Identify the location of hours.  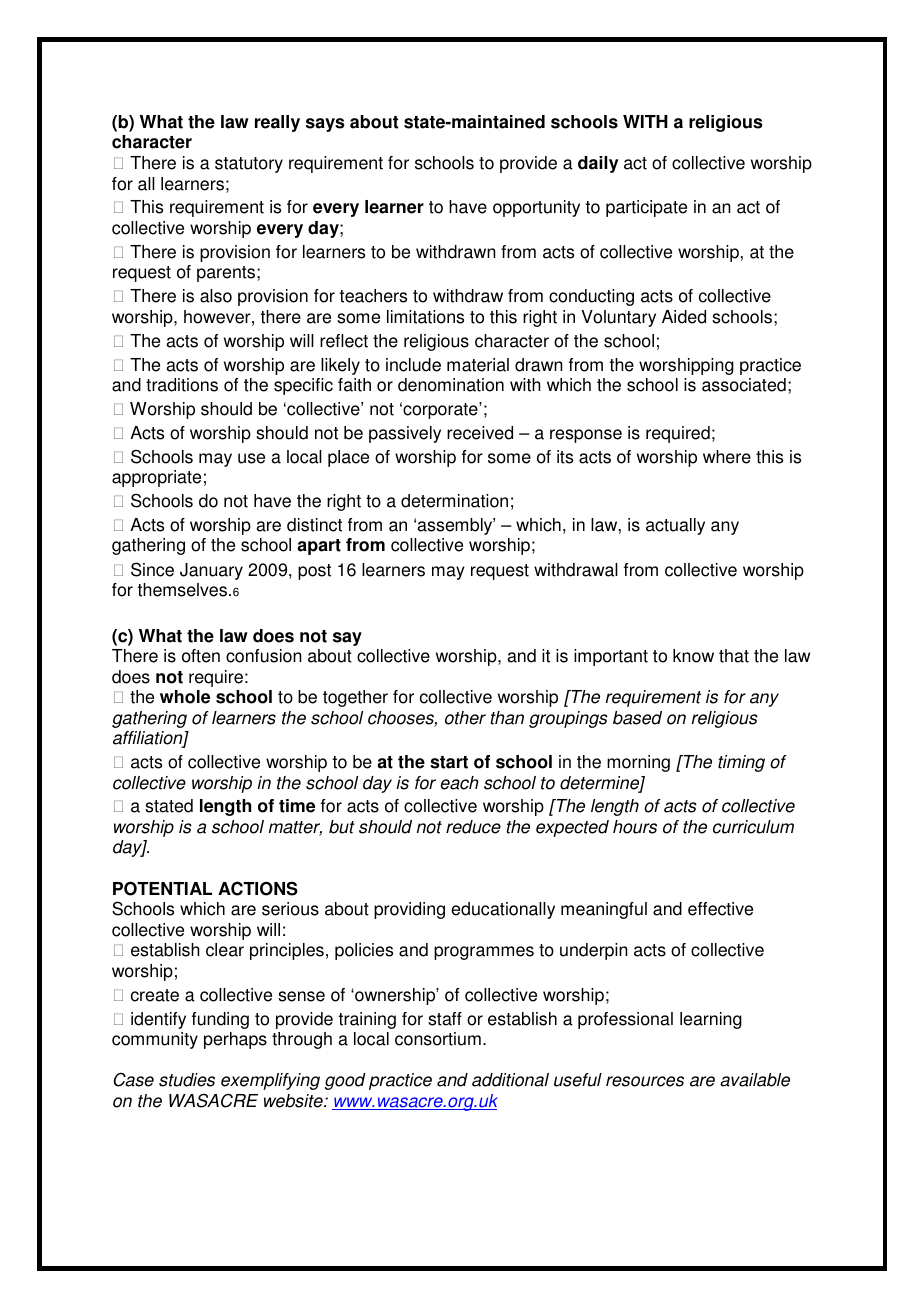
(635, 827).
